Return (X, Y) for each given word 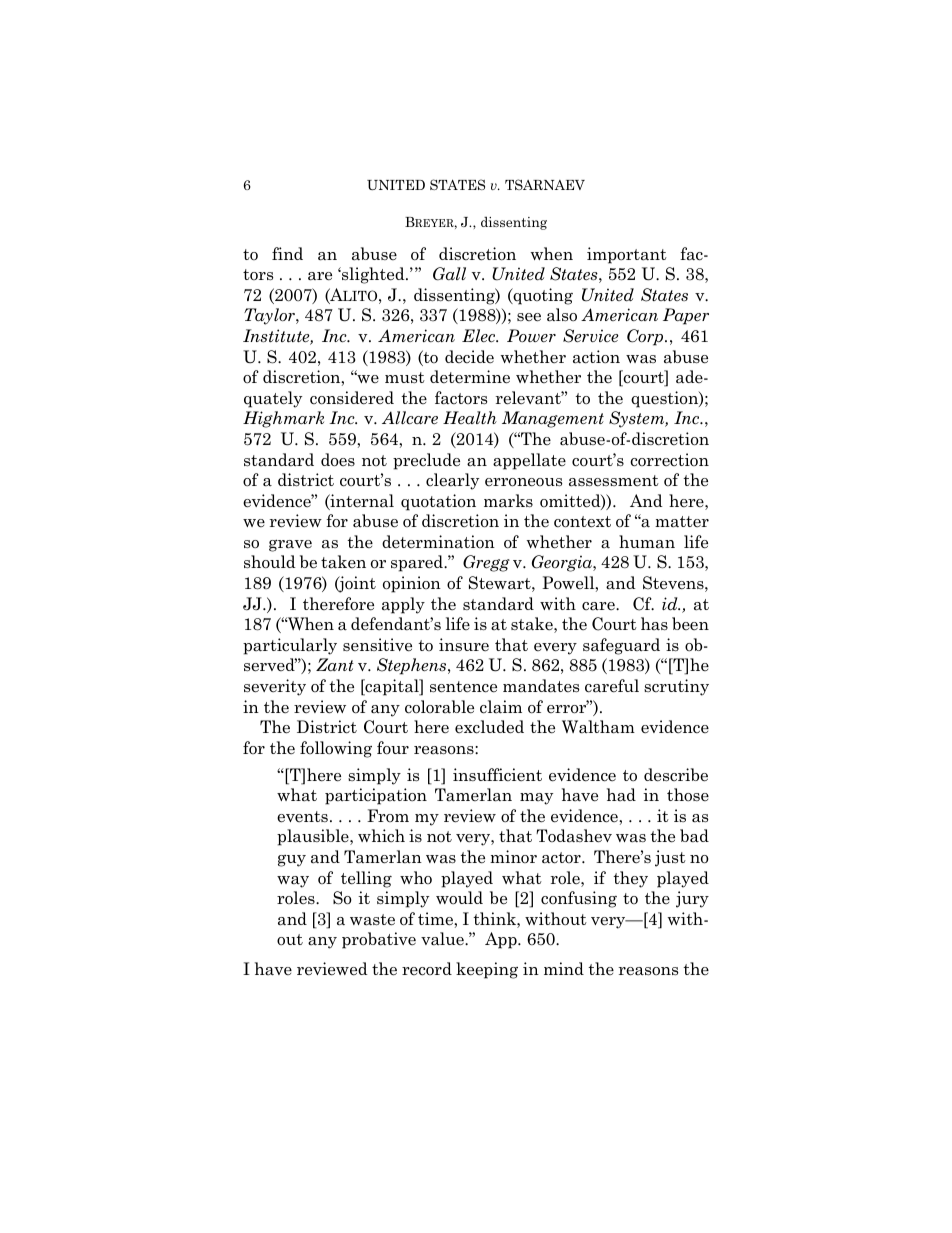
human (647, 542)
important (627, 255)
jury (692, 899)
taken (343, 562)
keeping (487, 970)
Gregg (486, 563)
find (287, 253)
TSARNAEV (545, 184)
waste (372, 920)
